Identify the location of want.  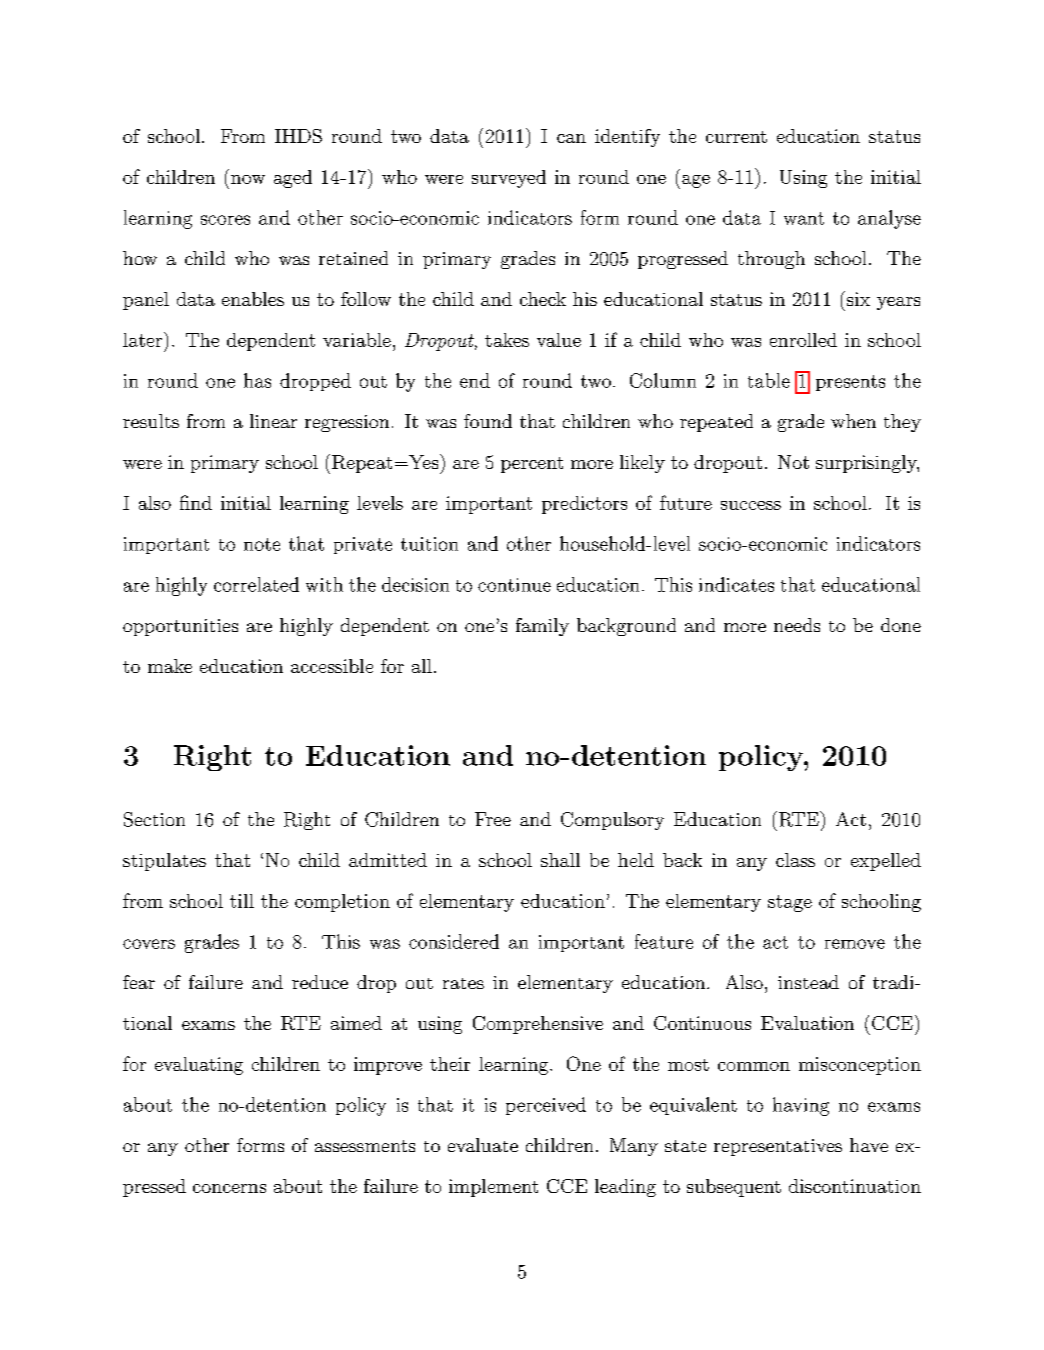
(804, 218).
